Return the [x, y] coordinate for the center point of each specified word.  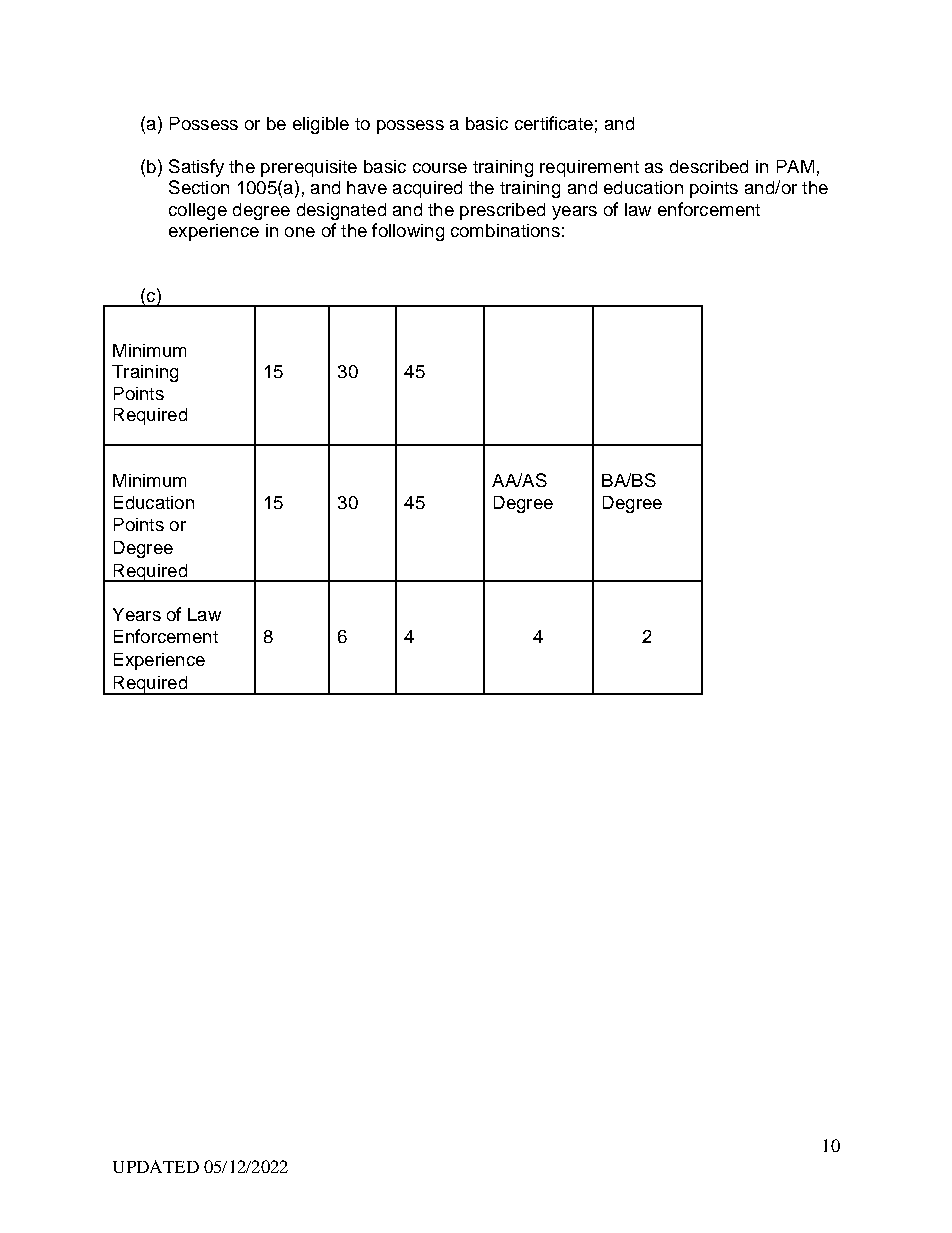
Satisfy [196, 168]
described [709, 166]
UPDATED [156, 1166]
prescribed [502, 211]
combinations [505, 230]
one [300, 232]
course [440, 168]
